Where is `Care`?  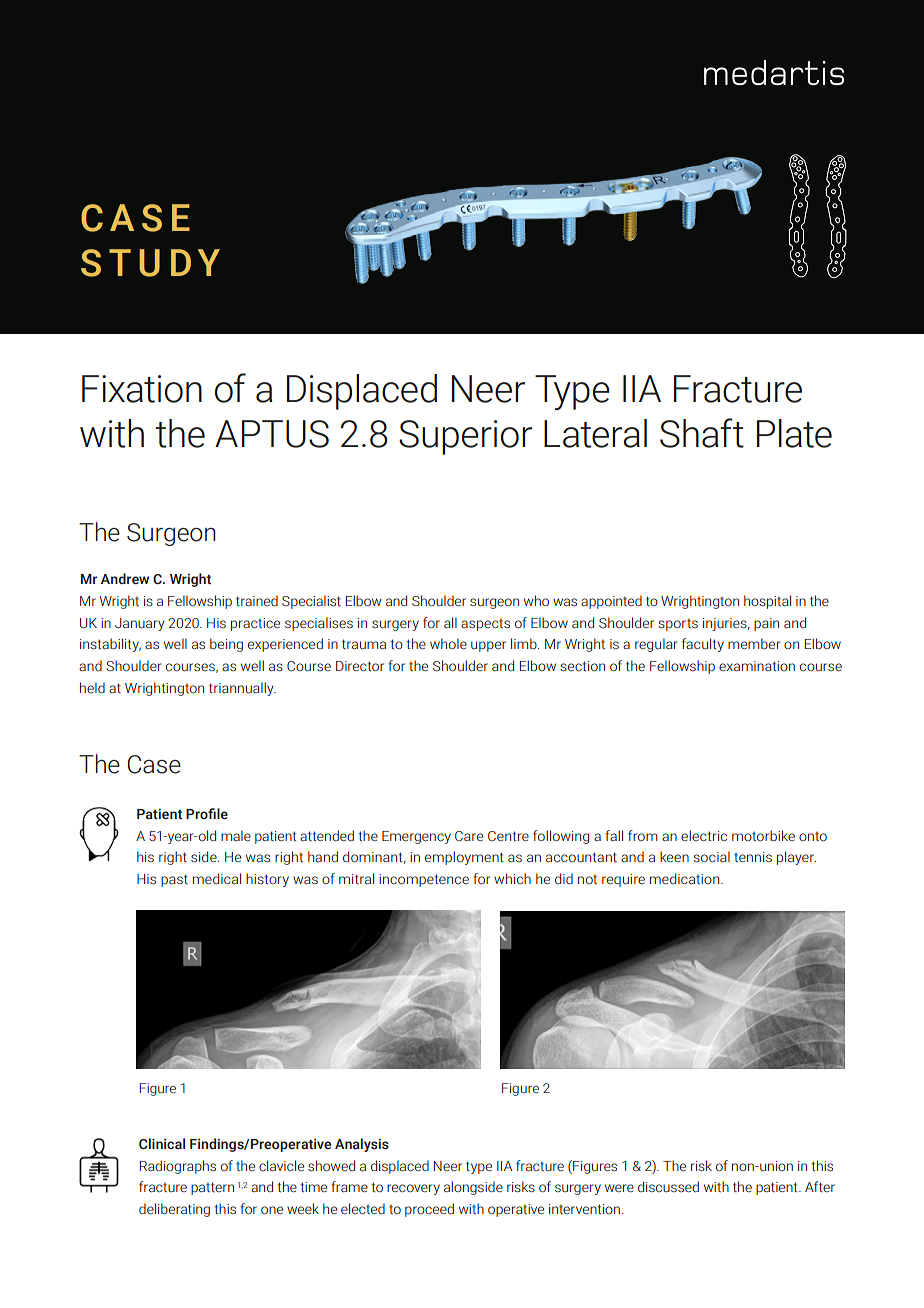
Care is located at coordinates (469, 836).
